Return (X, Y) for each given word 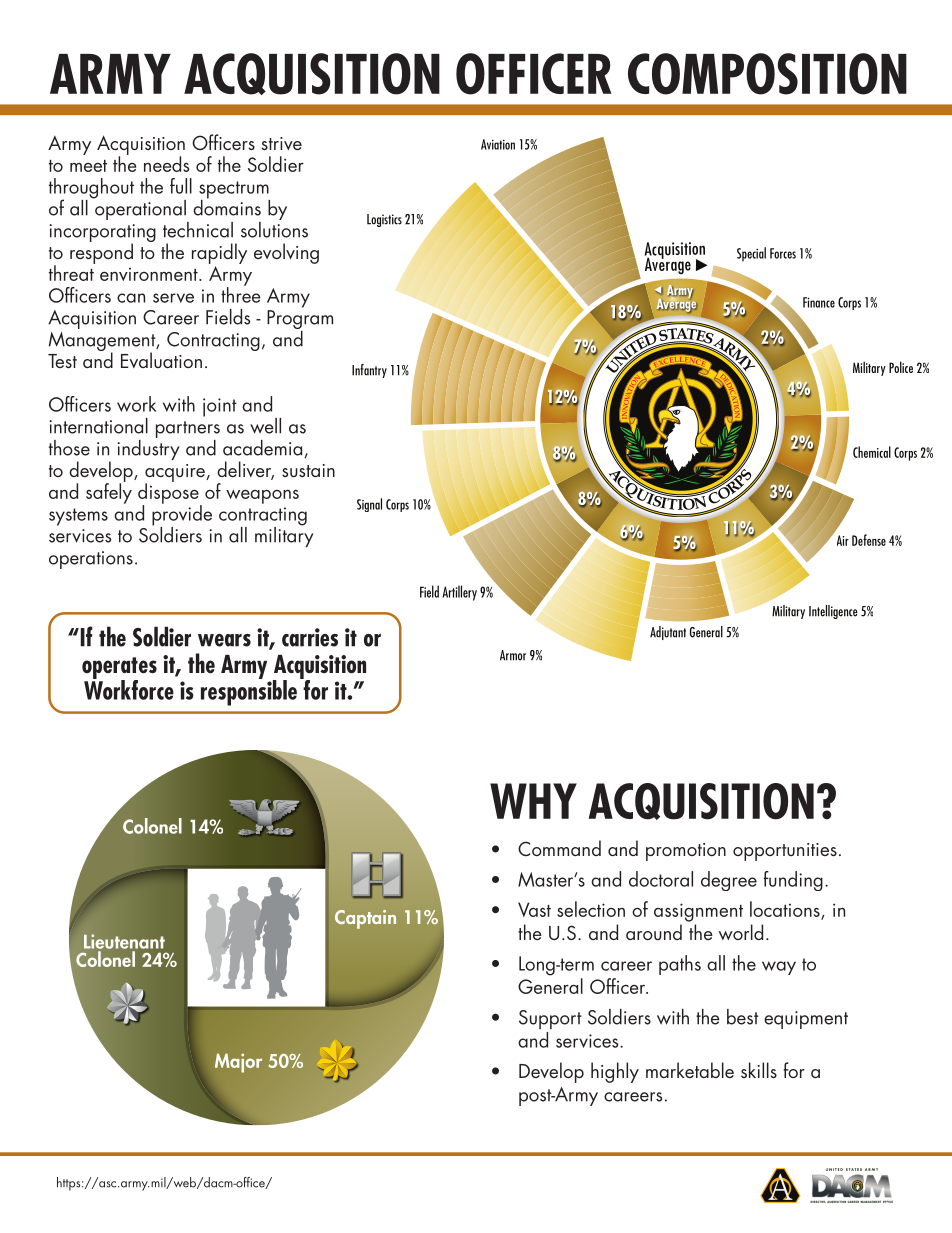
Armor (513, 655)
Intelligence (833, 612)
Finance (819, 302)
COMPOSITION (767, 74)
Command (559, 848)
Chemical (872, 452)
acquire (176, 474)
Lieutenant (124, 941)
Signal (369, 505)
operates (119, 669)
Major (238, 1063)
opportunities (785, 852)
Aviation (498, 144)
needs (166, 164)
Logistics (384, 220)
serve (173, 298)
